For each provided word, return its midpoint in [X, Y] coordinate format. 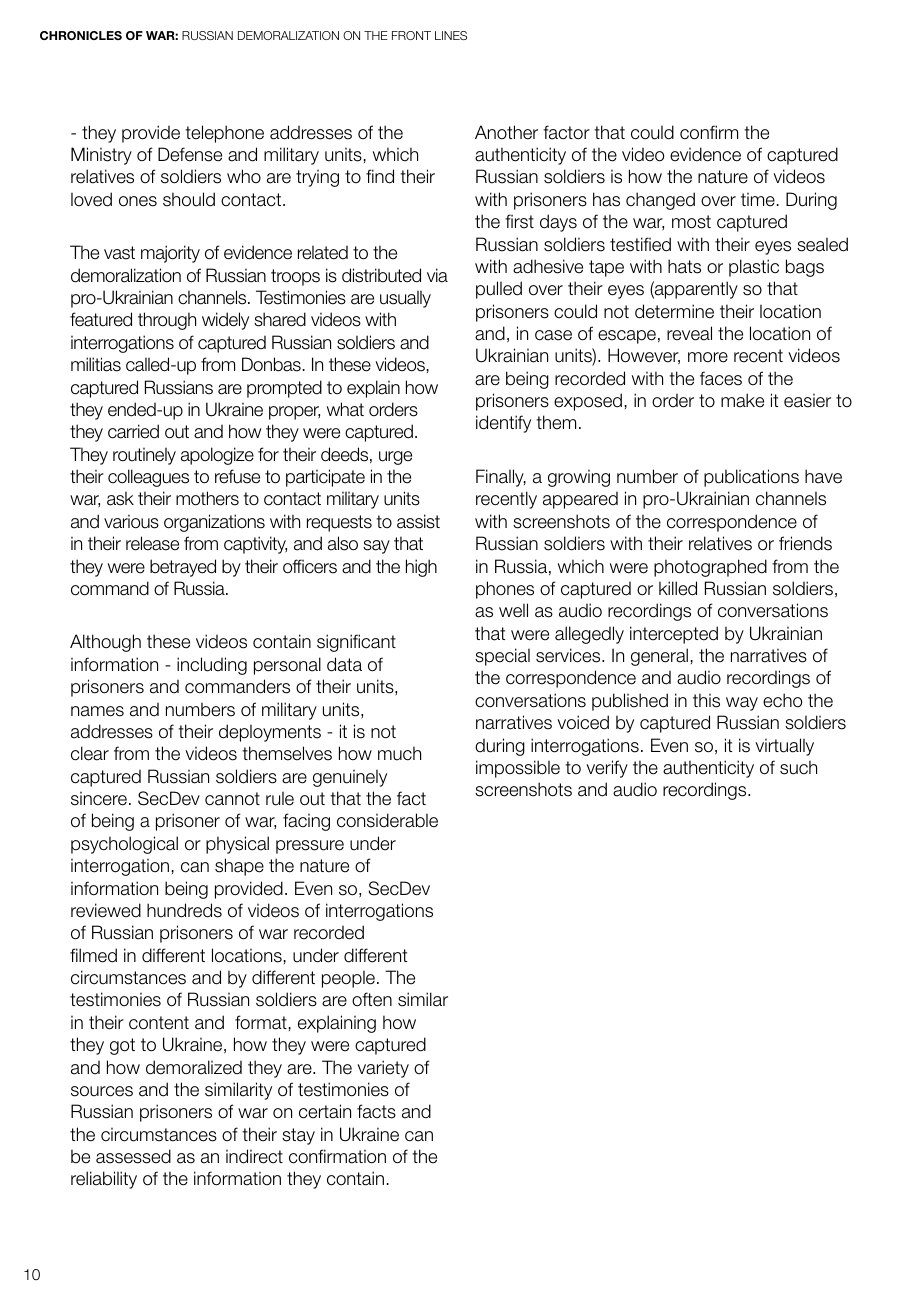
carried [133, 431]
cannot [232, 799]
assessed [133, 1156]
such [798, 767]
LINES [451, 35]
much [399, 753]
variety [383, 1069]
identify [503, 424]
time [758, 200]
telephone [224, 134]
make [742, 400]
